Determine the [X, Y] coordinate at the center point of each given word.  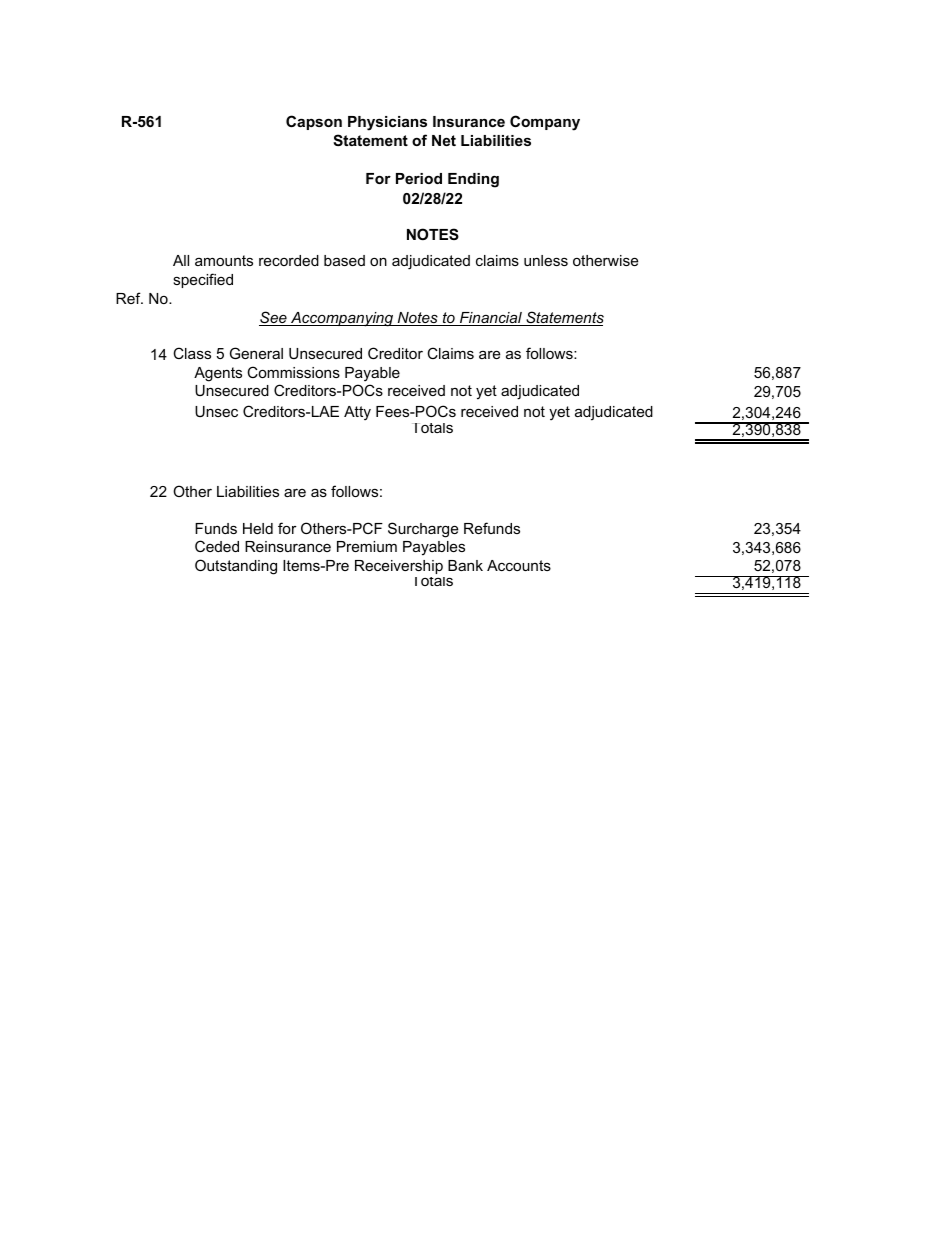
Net [444, 140]
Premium [367, 546]
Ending [473, 180]
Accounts [519, 565]
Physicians [387, 123]
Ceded [217, 546]
